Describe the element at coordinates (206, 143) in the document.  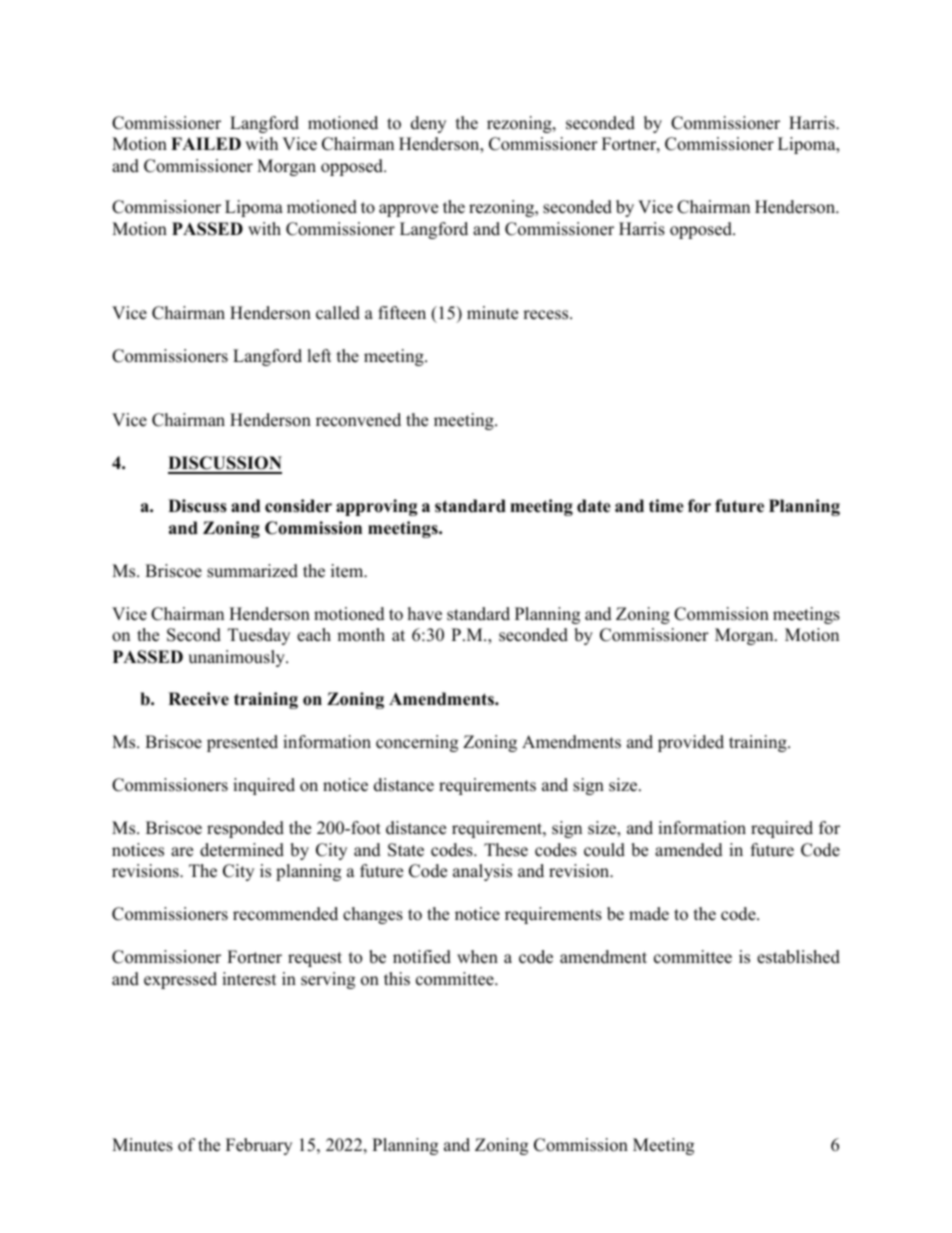
I see `FAILED` at that location.
